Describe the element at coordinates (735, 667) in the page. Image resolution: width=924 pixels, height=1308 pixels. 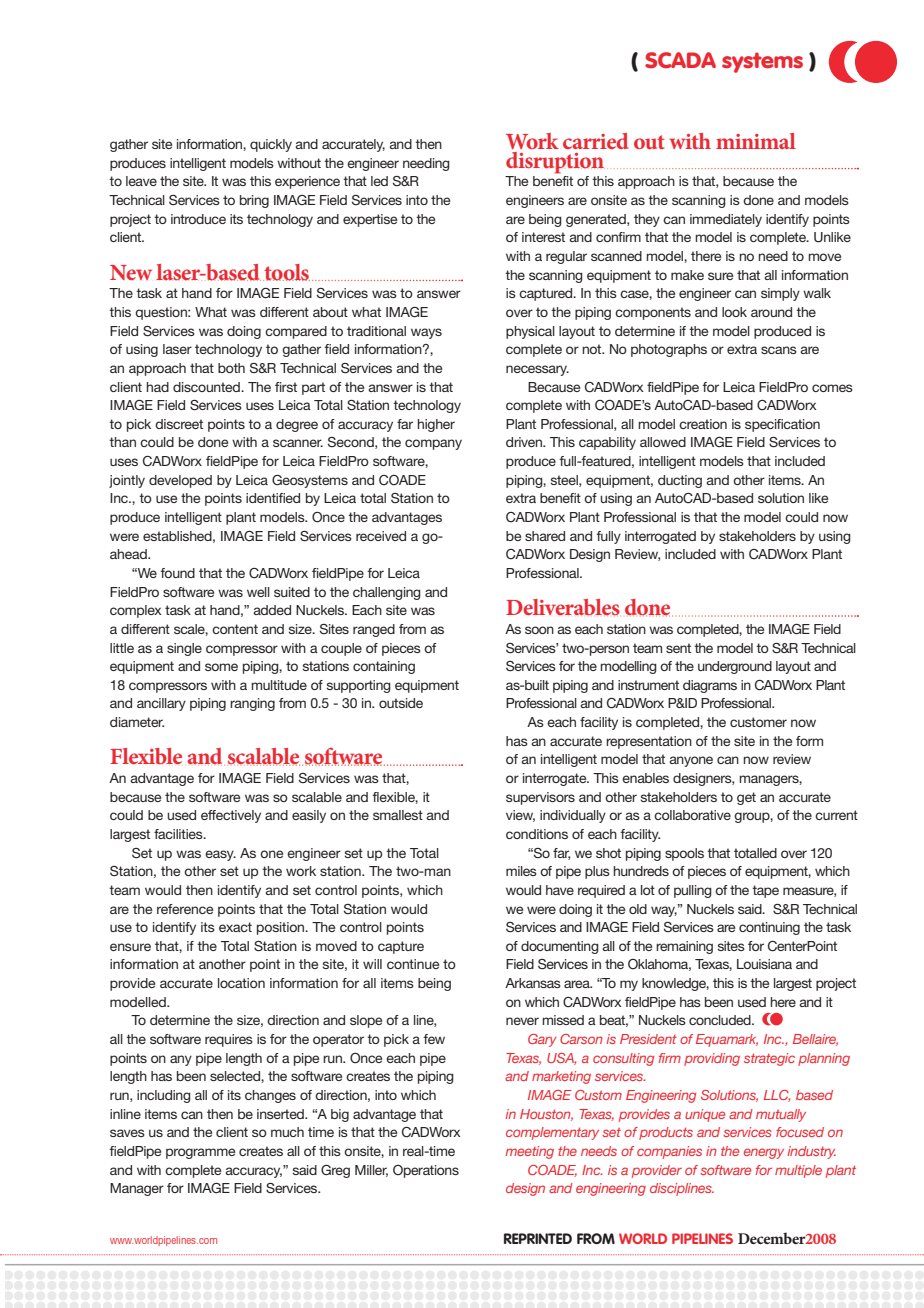
I see `underground` at that location.
